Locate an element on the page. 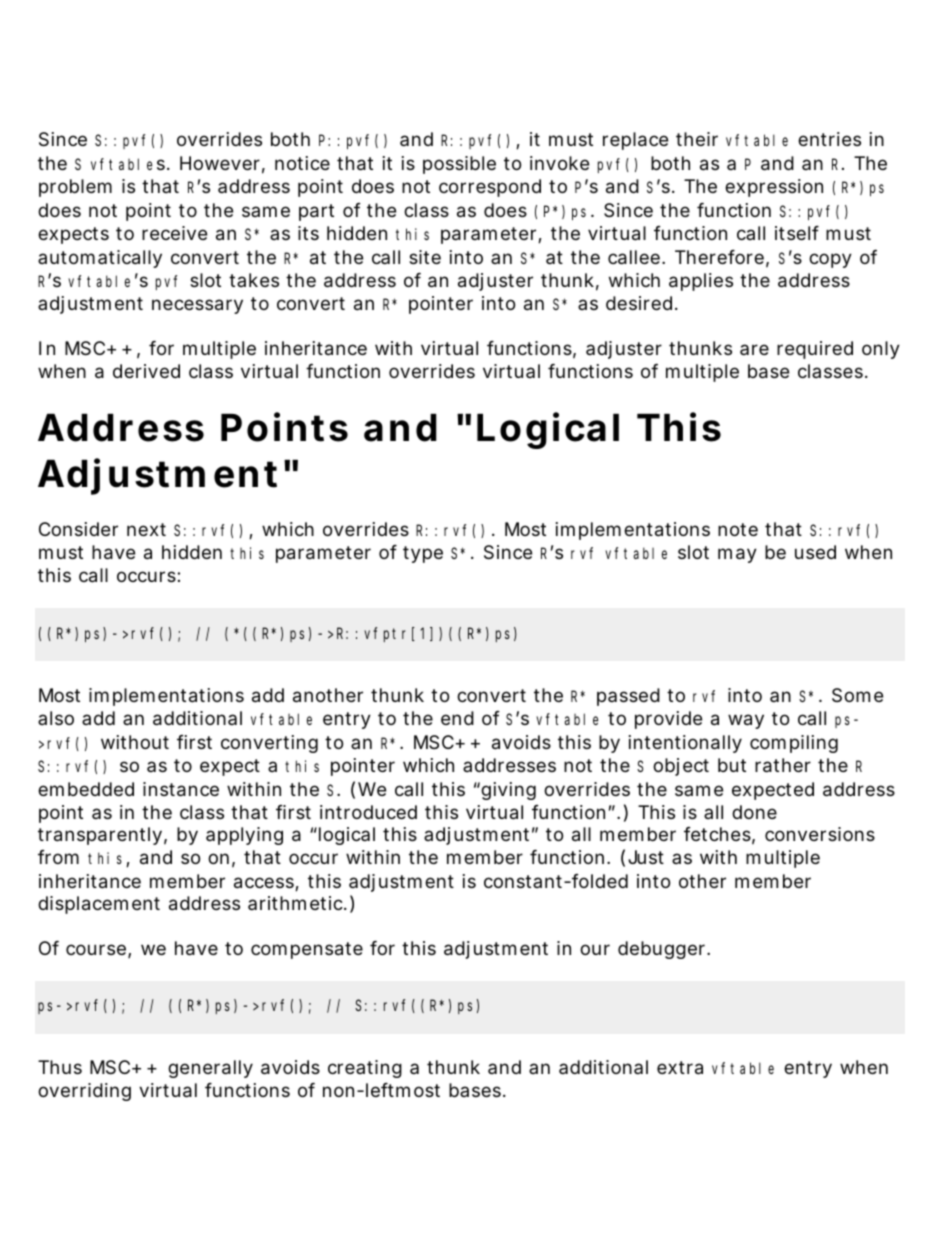  type is located at coordinates (423, 554).
